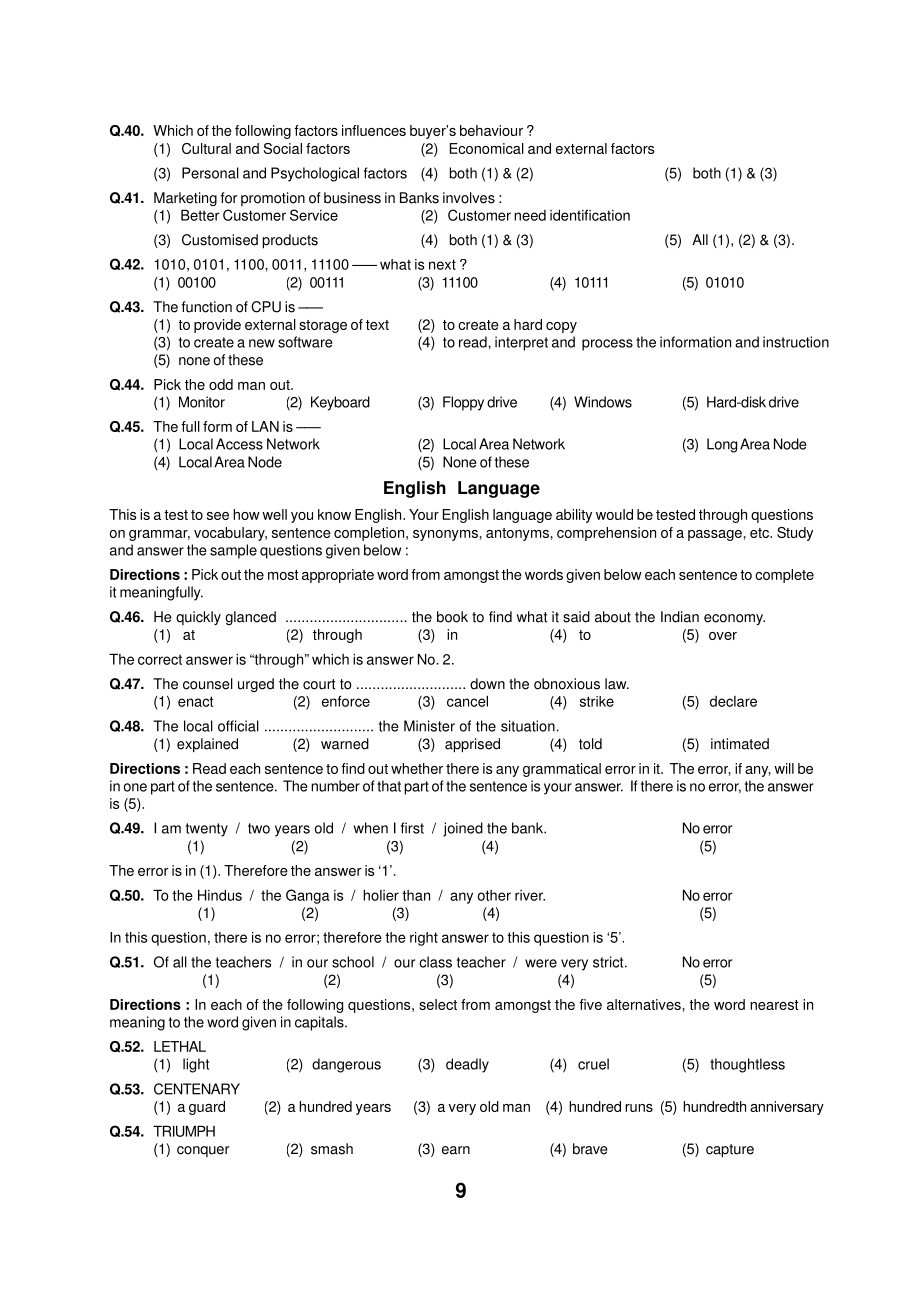  I want to click on Personal, so click(210, 173).
